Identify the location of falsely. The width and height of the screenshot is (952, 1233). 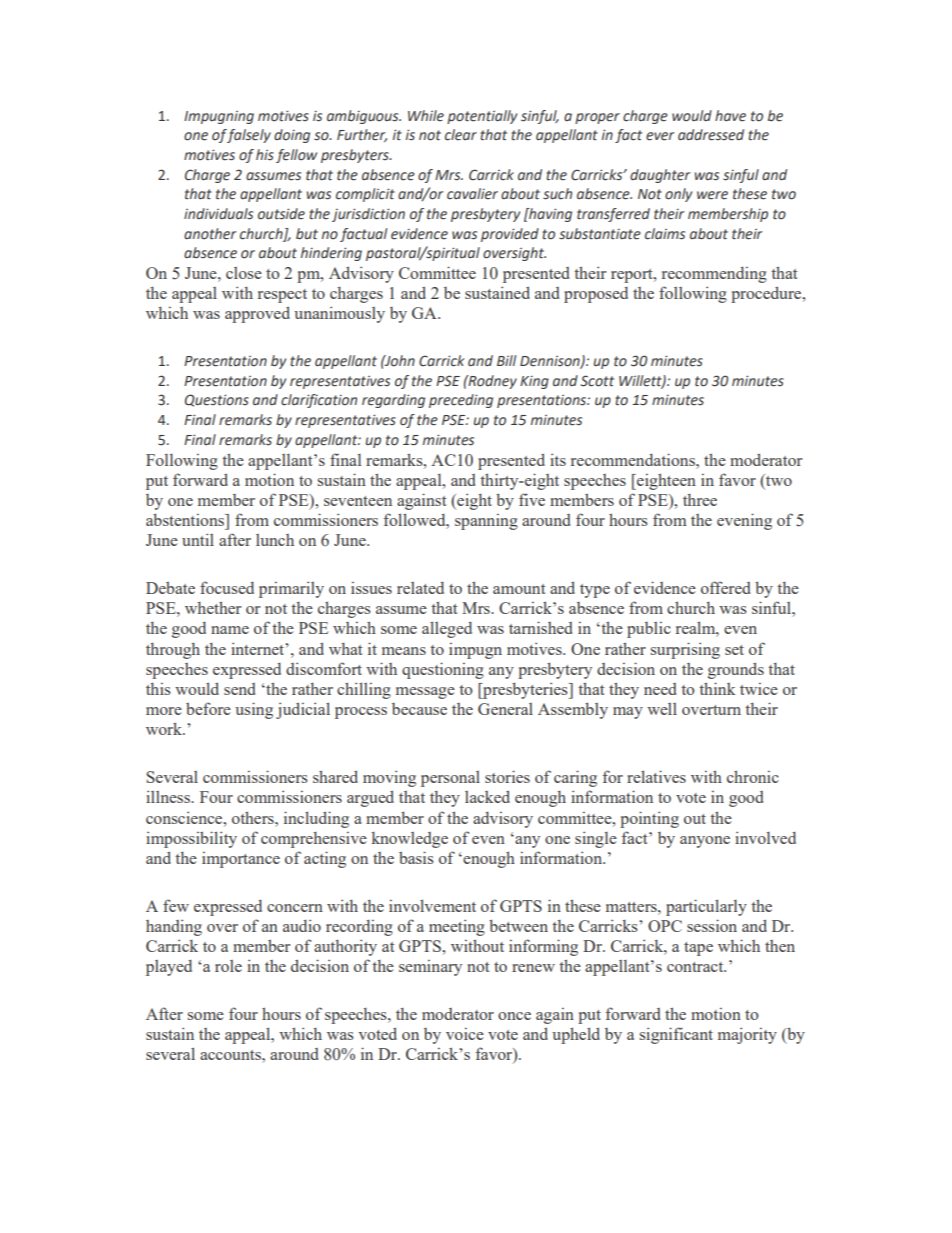
(249, 136).
